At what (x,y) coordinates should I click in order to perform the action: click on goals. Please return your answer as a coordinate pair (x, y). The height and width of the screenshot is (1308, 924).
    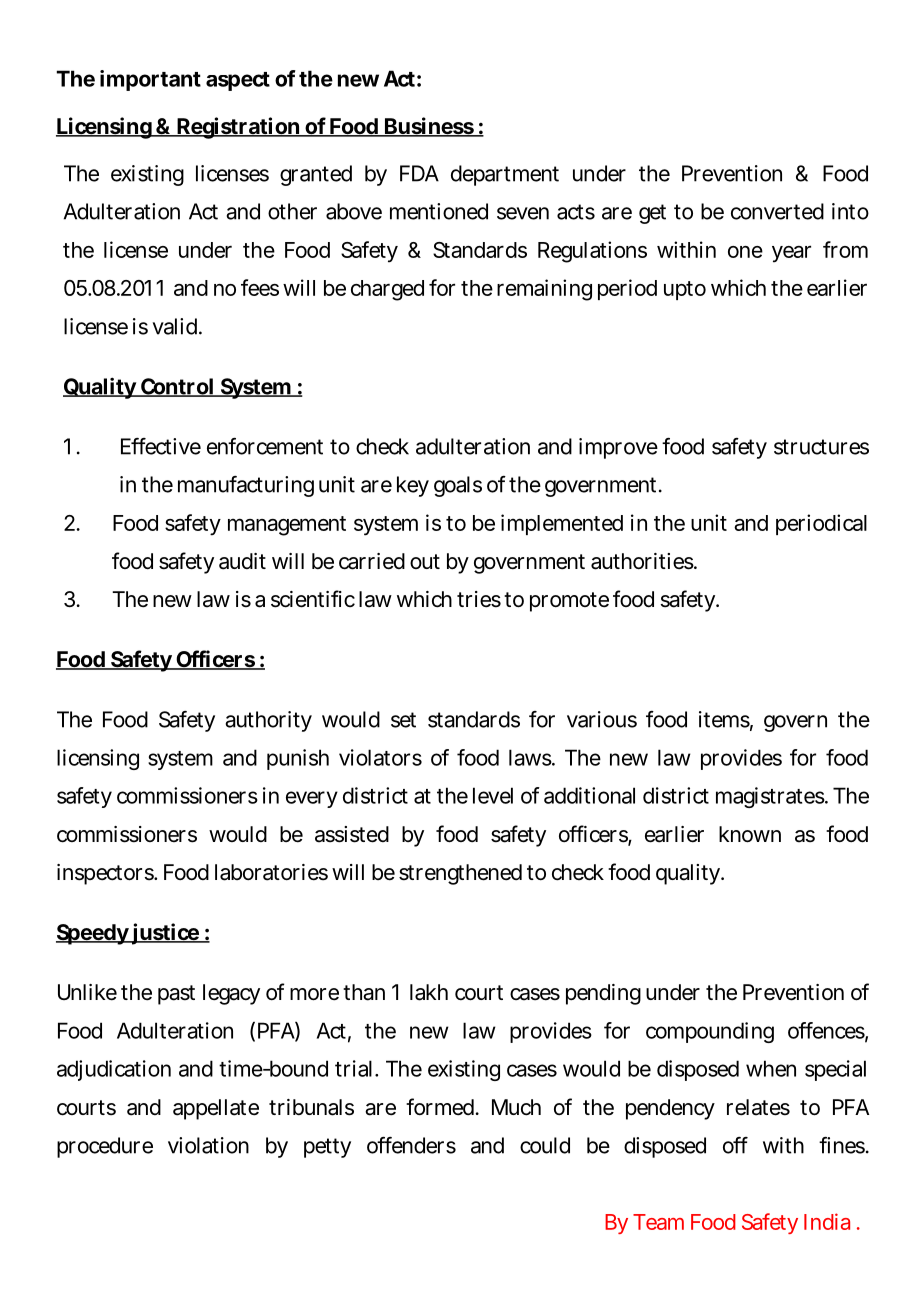
    Looking at the image, I should click on (458, 486).
